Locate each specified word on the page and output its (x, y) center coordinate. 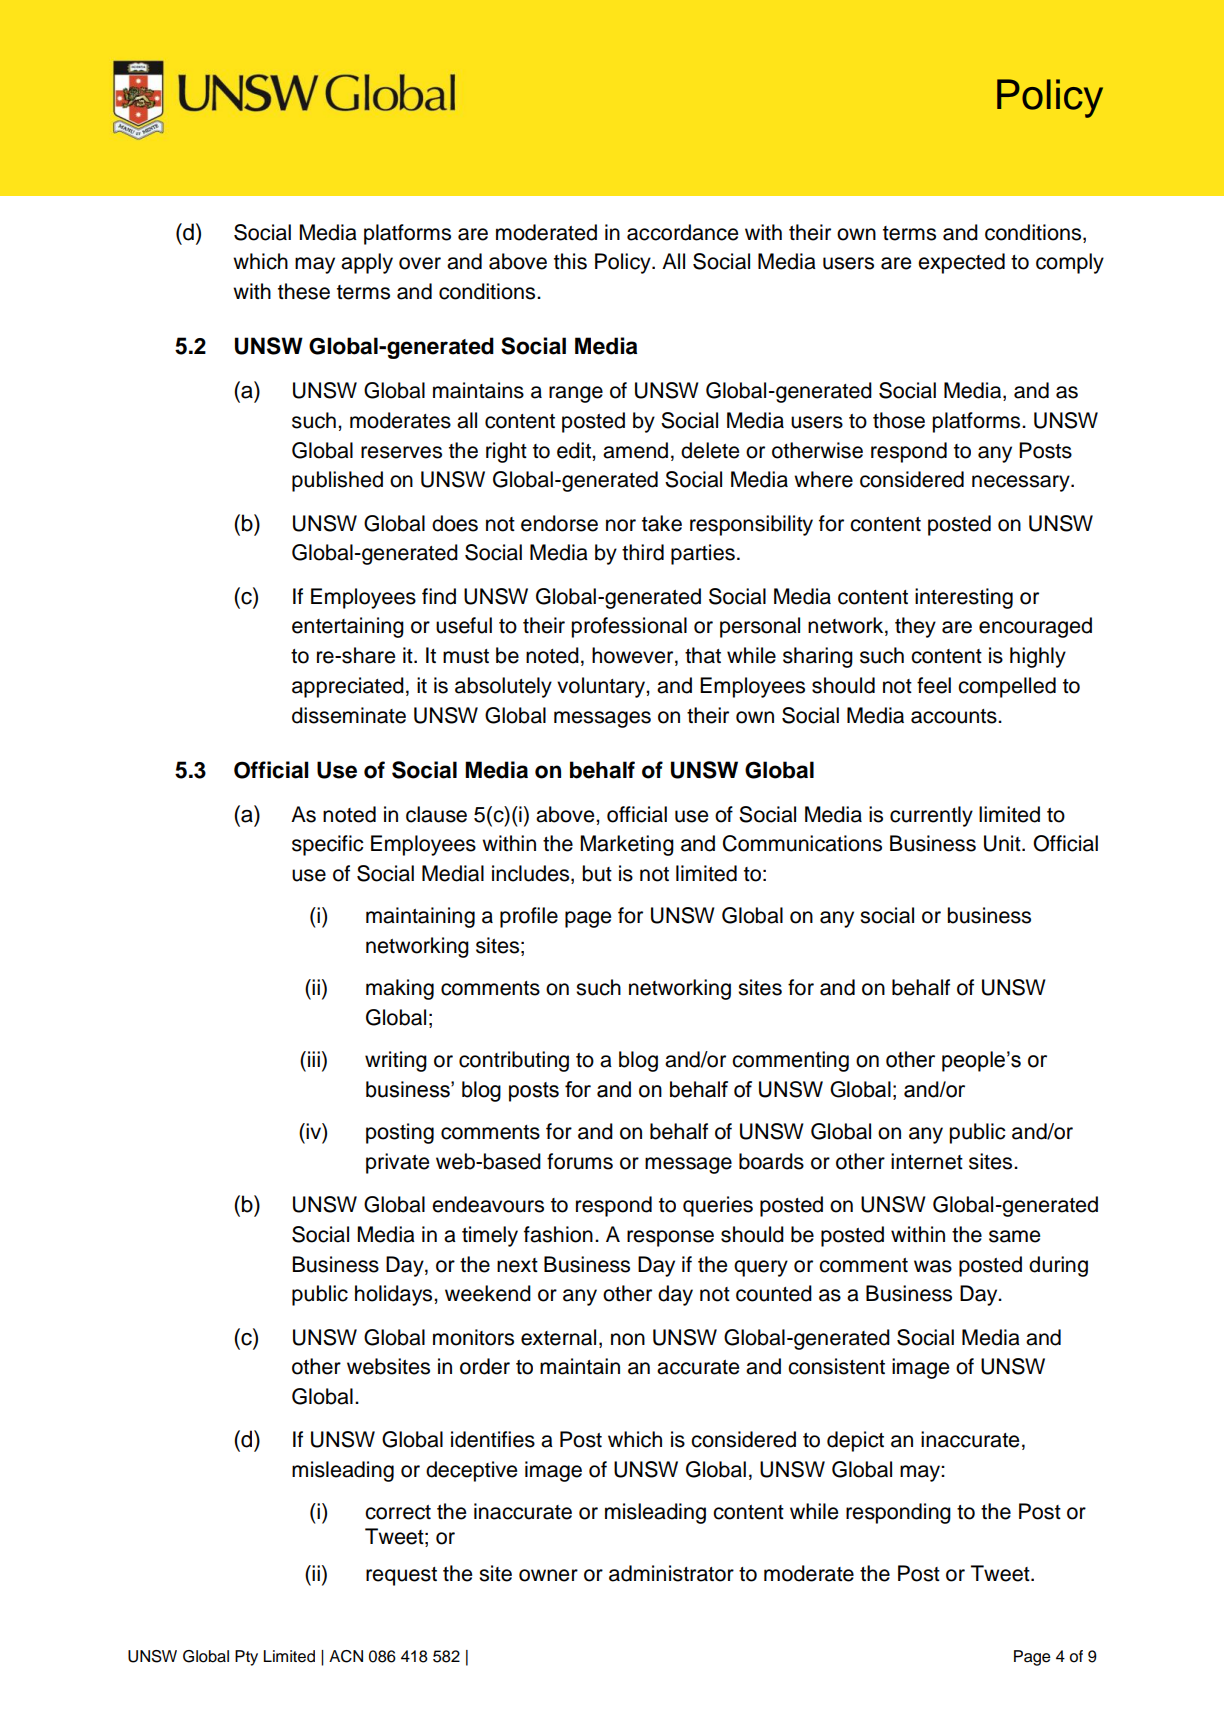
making (400, 989)
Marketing (627, 845)
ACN (346, 1656)
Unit (1003, 843)
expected (961, 263)
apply (367, 263)
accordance (682, 232)
